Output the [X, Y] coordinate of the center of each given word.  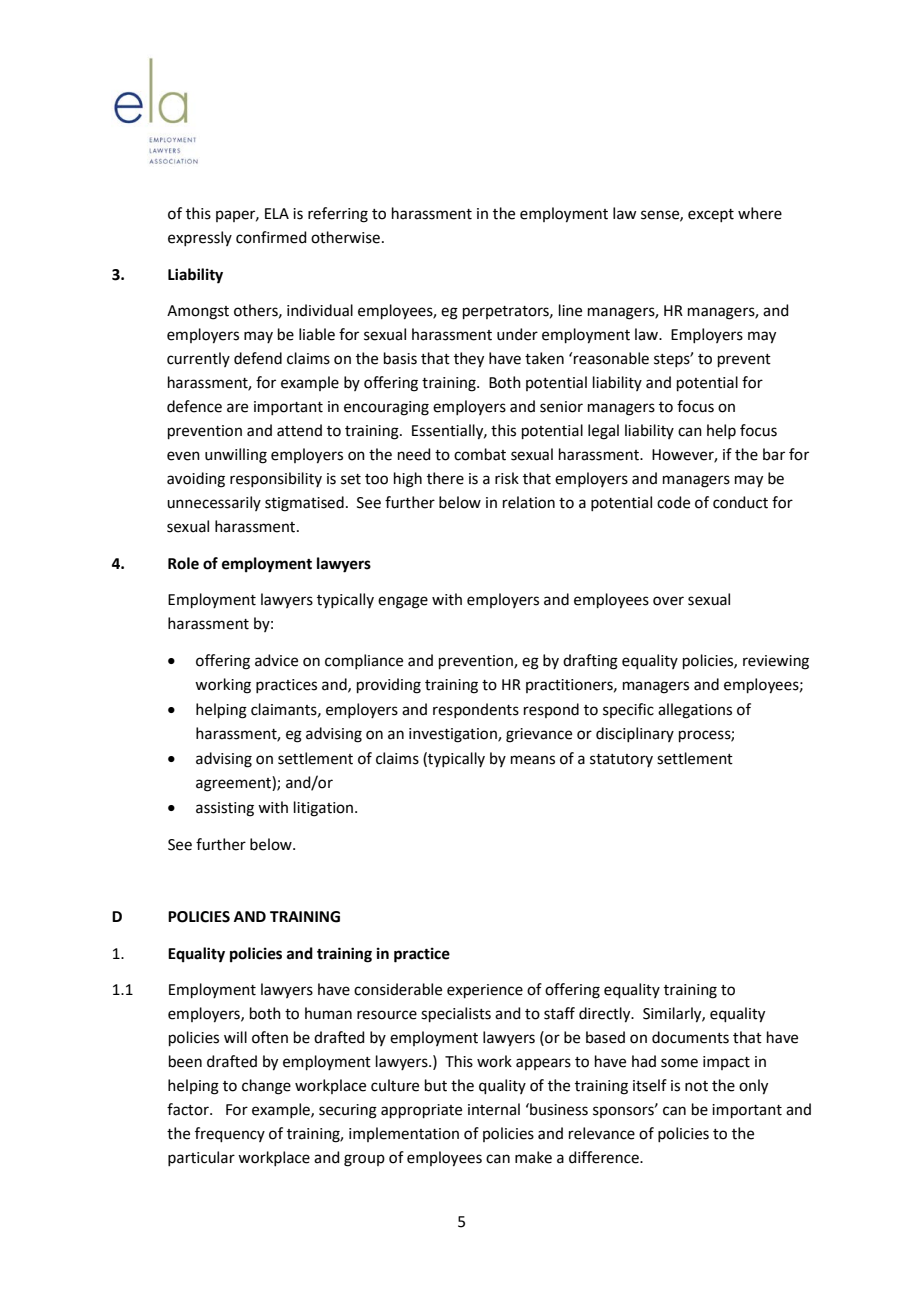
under [517, 334]
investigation [454, 735]
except [711, 215]
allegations [695, 711]
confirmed [271, 237]
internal [494, 1109]
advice [276, 660]
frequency [230, 1134]
